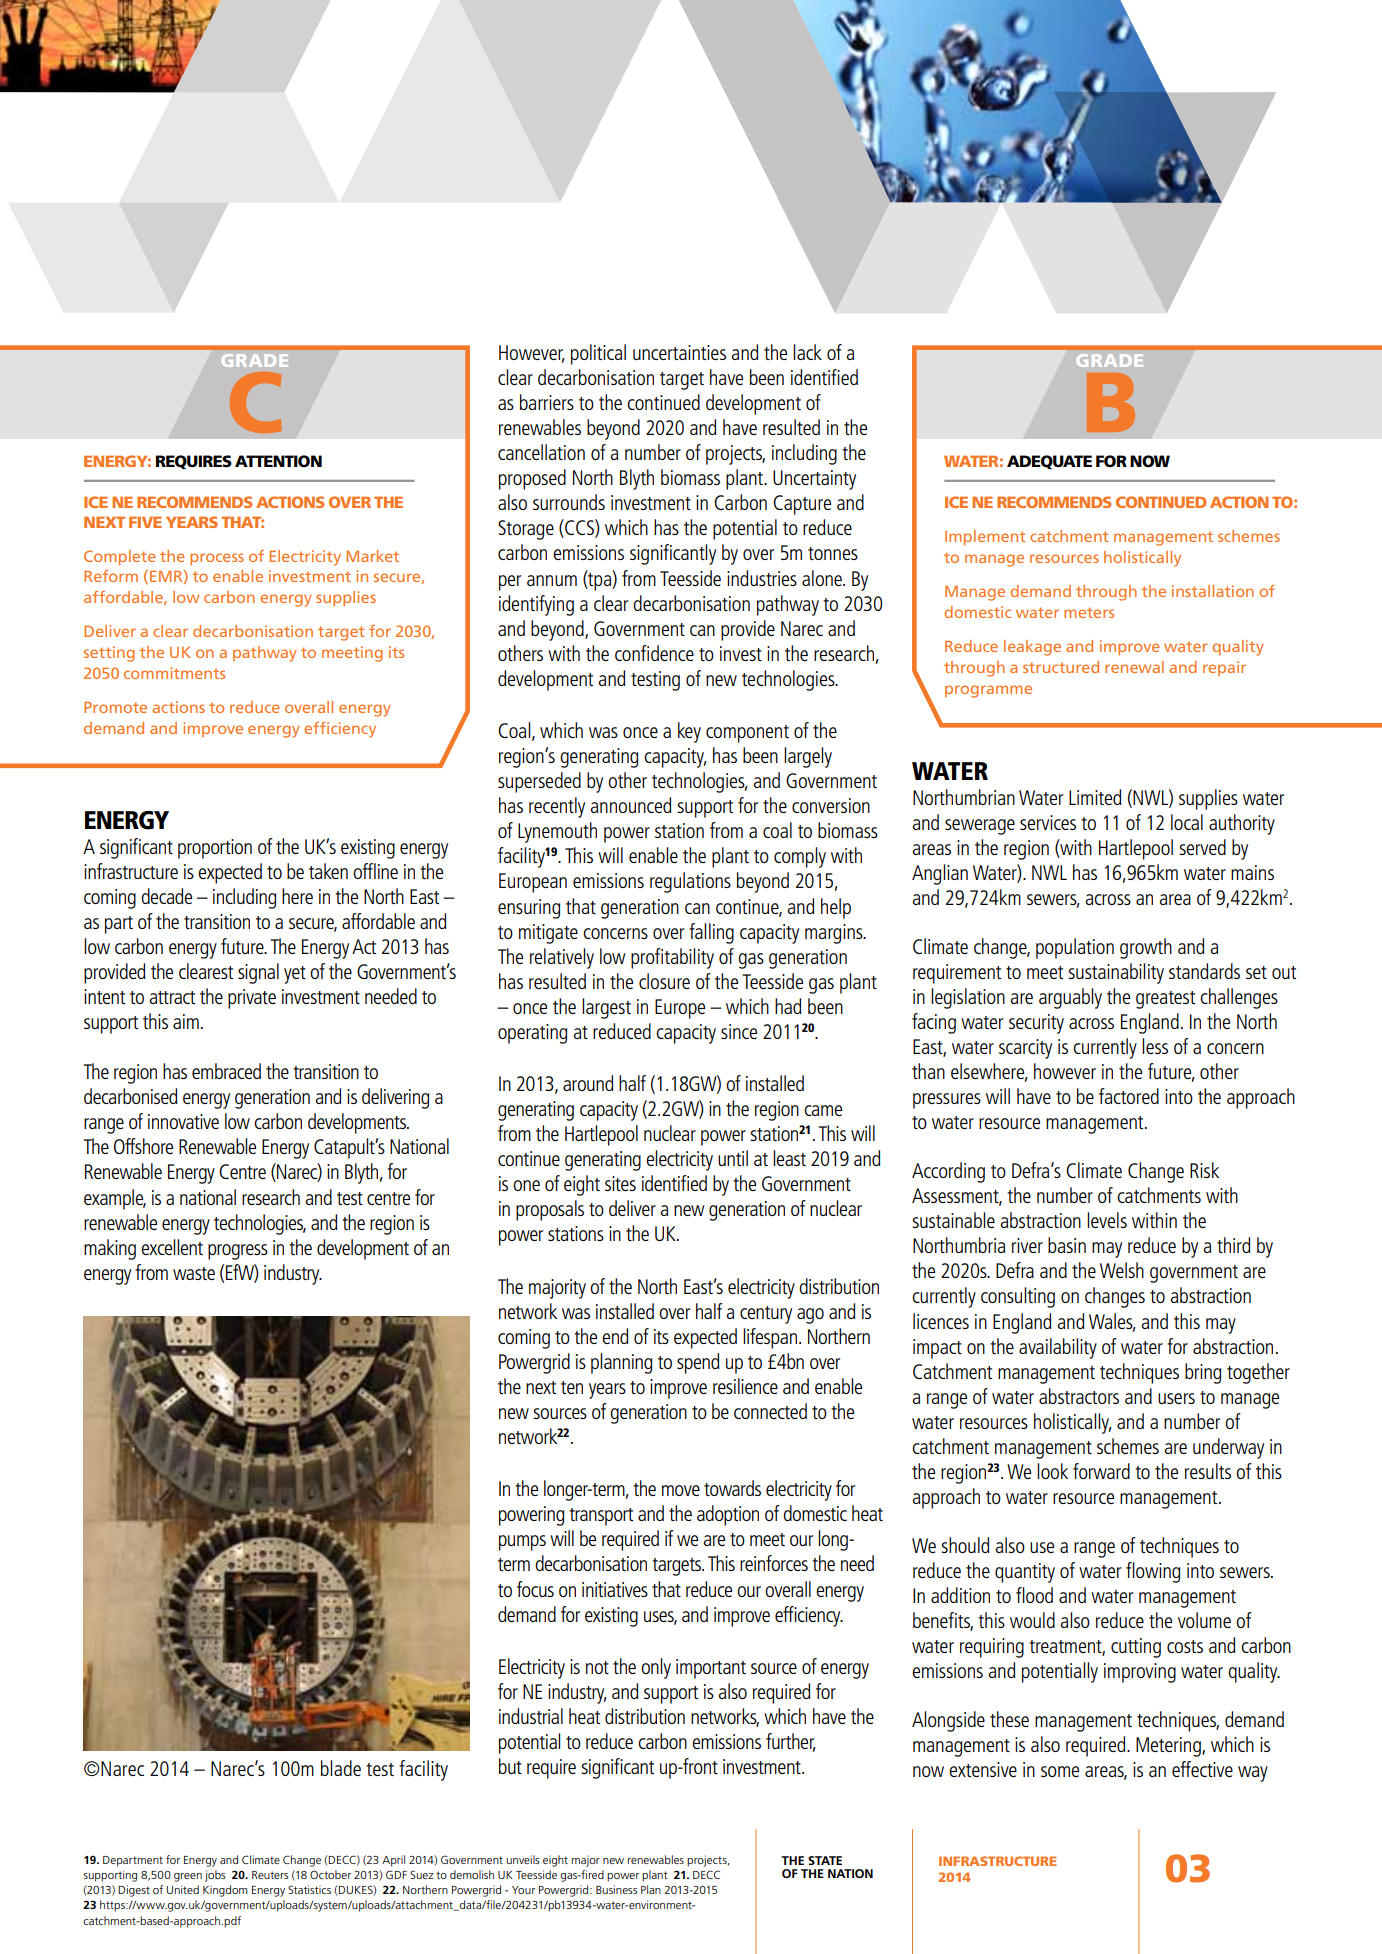 This document has height=1954, width=1382. What do you see at coordinates (1060, 1771) in the document?
I see `some` at bounding box center [1060, 1771].
